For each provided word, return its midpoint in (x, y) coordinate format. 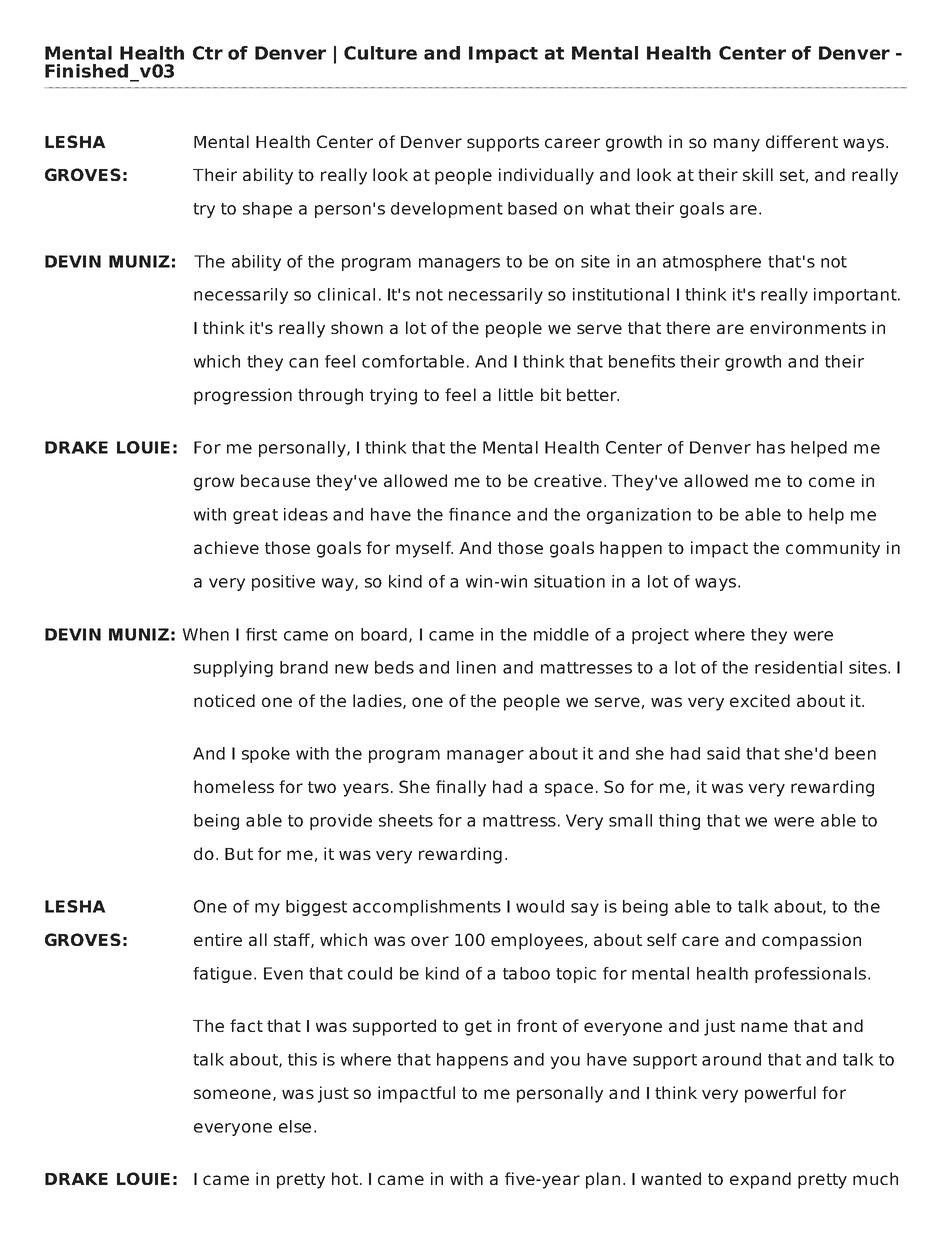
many (737, 145)
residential (798, 667)
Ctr (208, 53)
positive (283, 583)
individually (546, 176)
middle (561, 634)
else (295, 1126)
